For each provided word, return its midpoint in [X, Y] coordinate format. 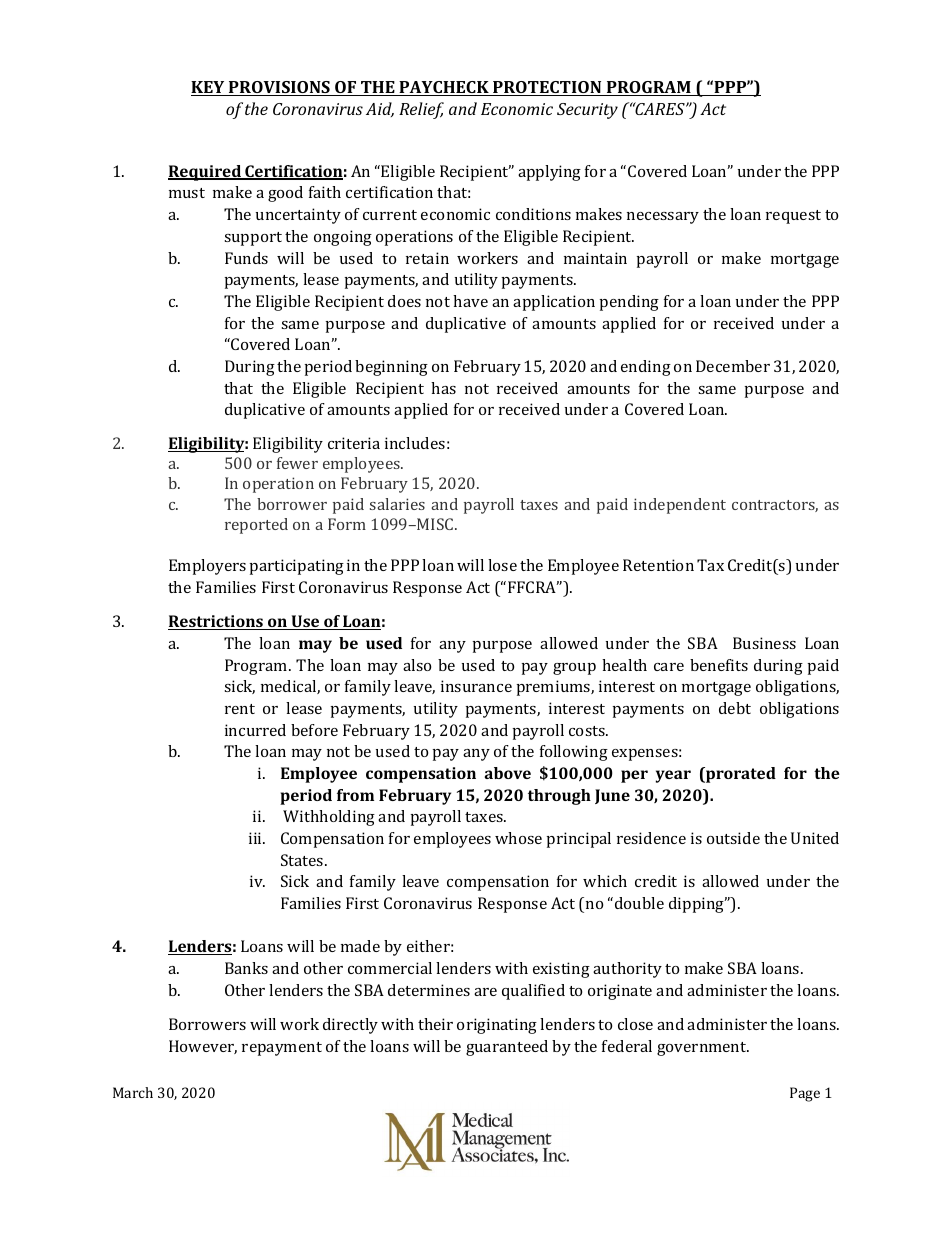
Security [587, 111]
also [417, 665]
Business [764, 643]
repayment [282, 1049]
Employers [207, 567]
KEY [209, 88]
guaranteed [507, 1048]
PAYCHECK [444, 88]
